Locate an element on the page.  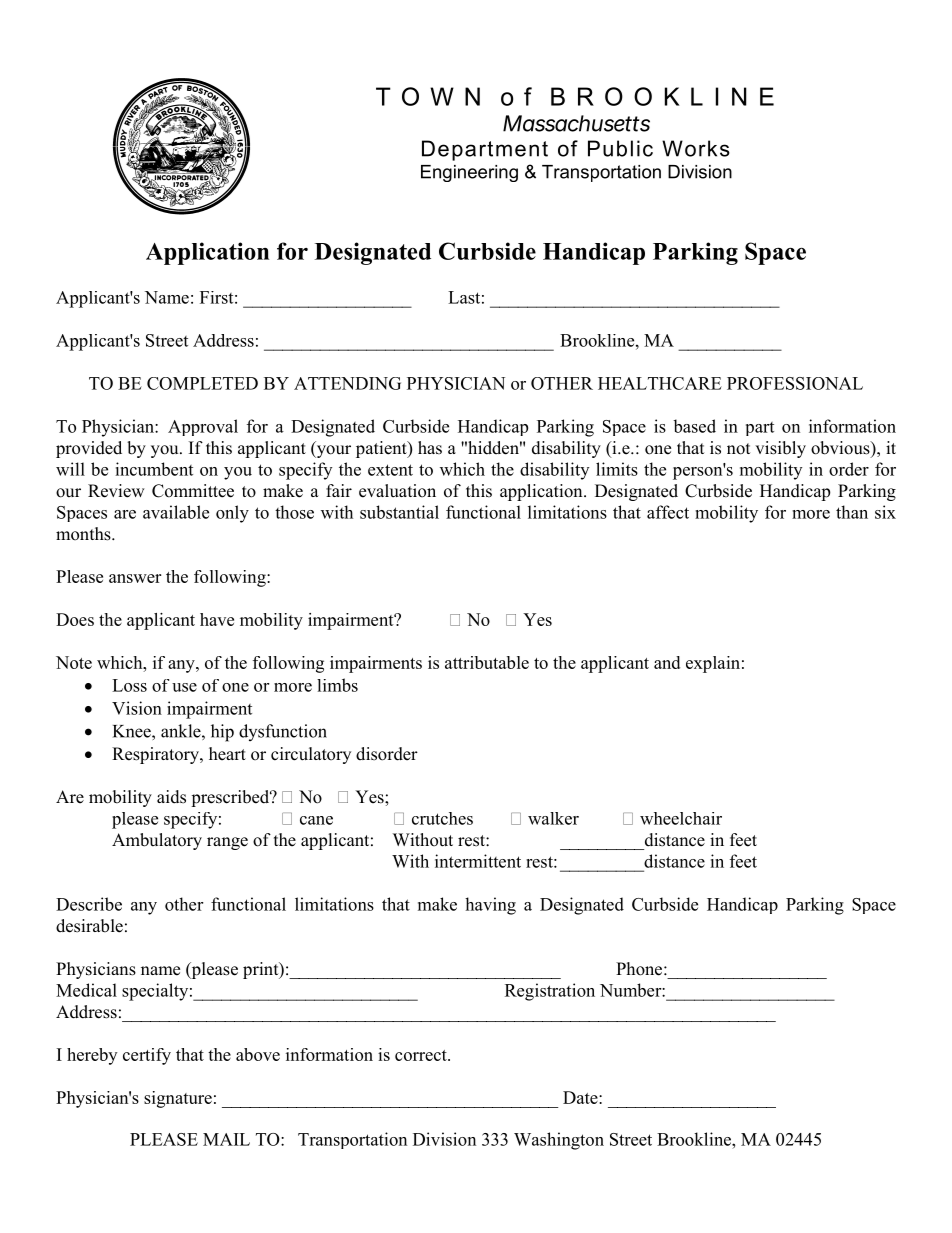
ATTENDING is located at coordinates (347, 383).
